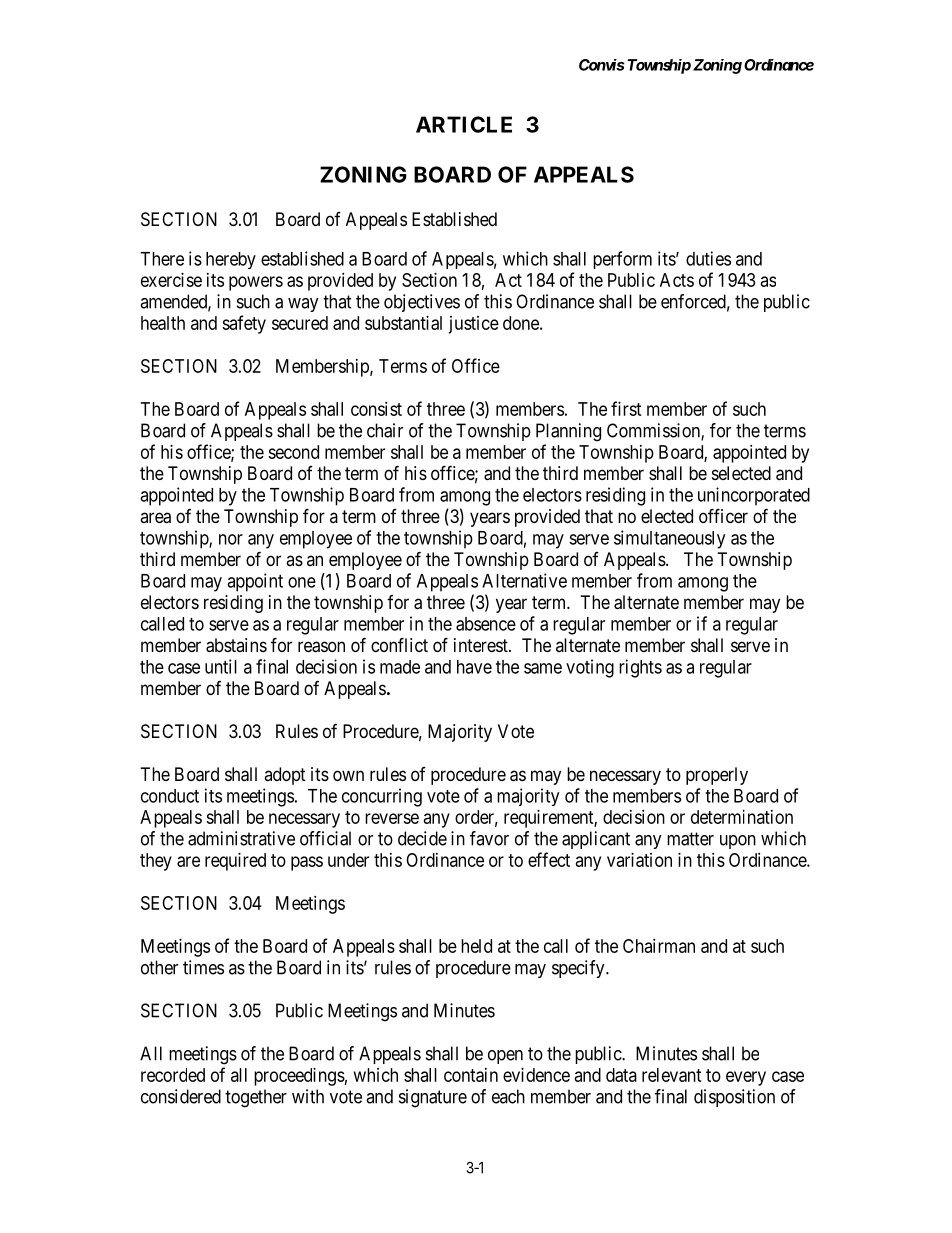 The width and height of the page is (952, 1233). Describe the element at coordinates (486, 624) in the page. I see `absence` at that location.
